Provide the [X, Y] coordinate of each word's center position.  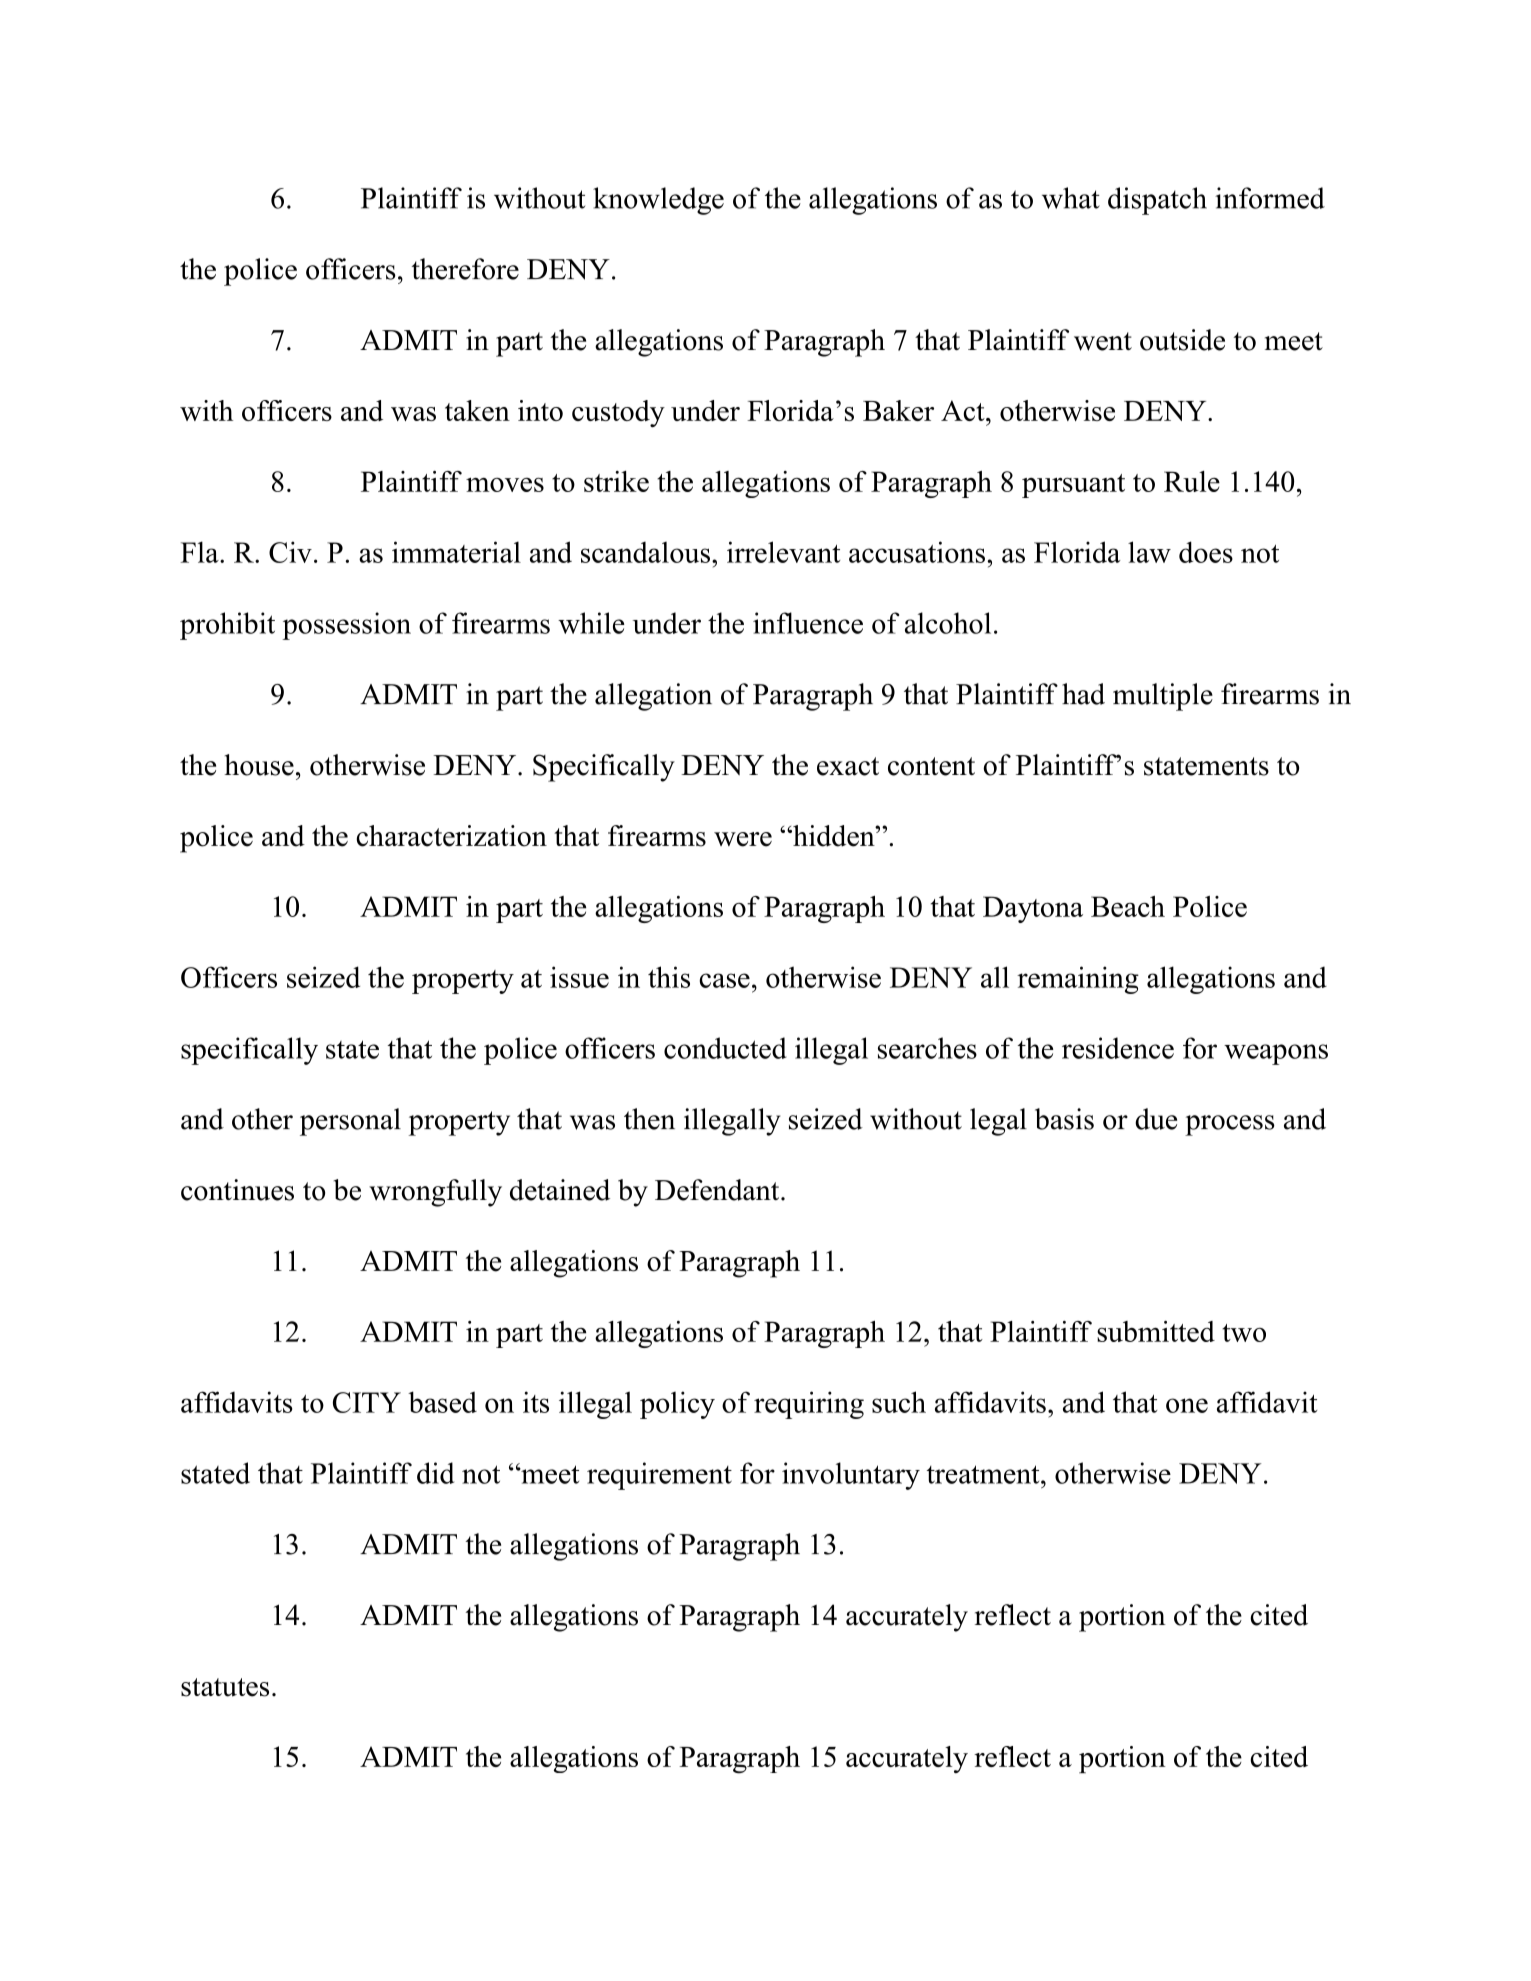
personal [350, 1122]
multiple [1163, 697]
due [1156, 1119]
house [259, 765]
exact [848, 766]
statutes [225, 1687]
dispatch [1157, 201]
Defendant [718, 1190]
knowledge [658, 201]
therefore [465, 269]
